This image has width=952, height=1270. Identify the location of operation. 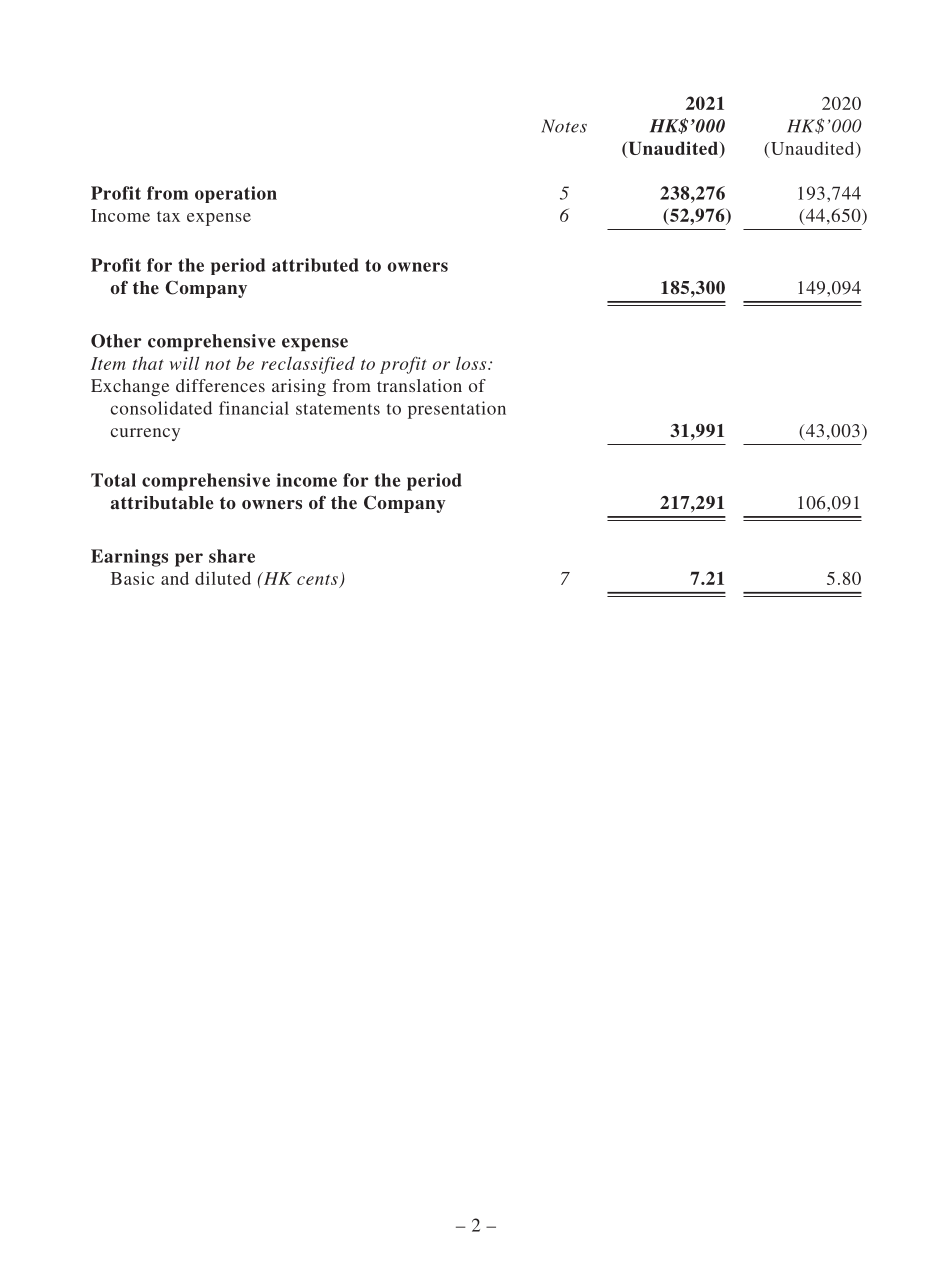
(236, 194).
